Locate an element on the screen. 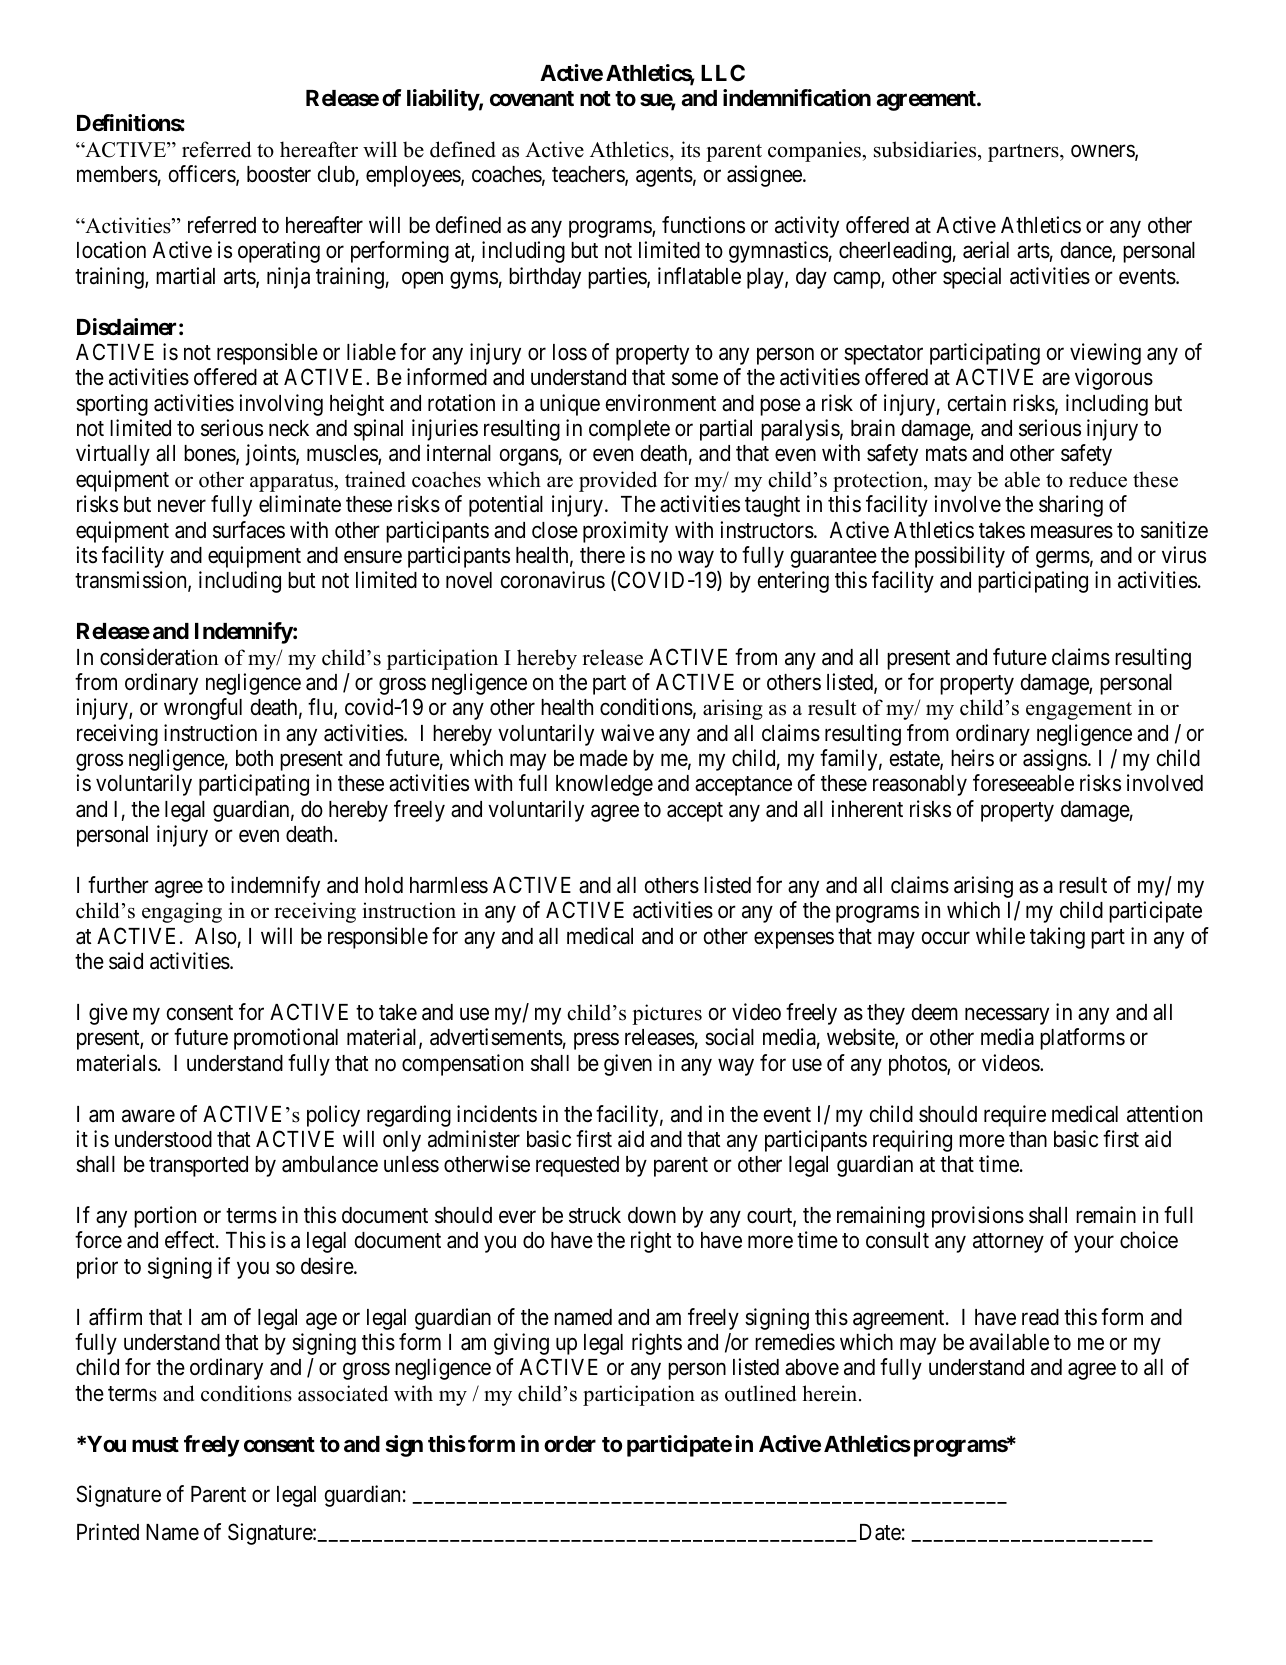  pictures is located at coordinates (667, 1014).
